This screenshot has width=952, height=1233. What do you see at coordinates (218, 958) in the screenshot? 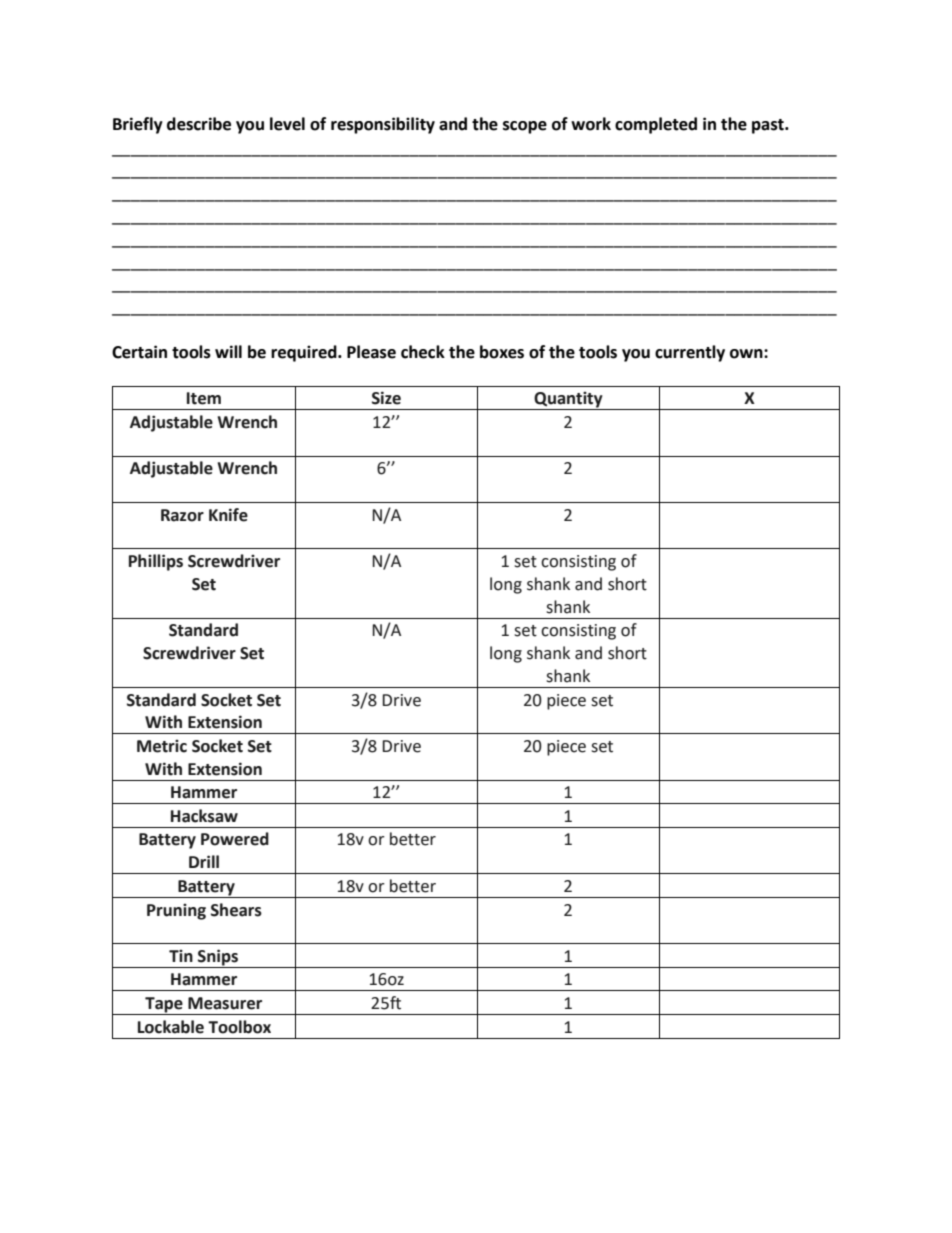
I see `Snips` at bounding box center [218, 958].
